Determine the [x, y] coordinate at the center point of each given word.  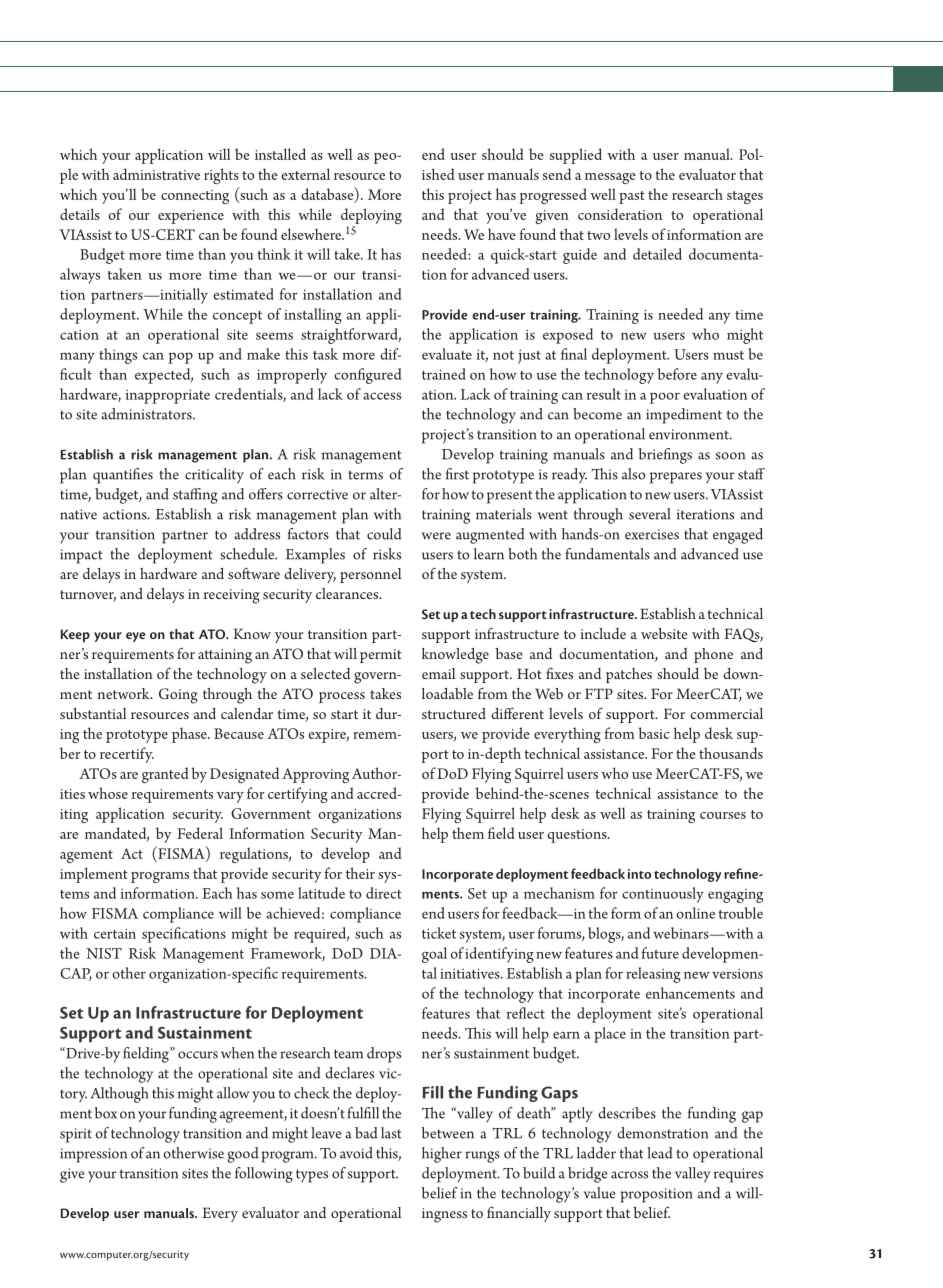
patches [629, 675]
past [632, 197]
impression [93, 1155]
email [438, 673]
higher [442, 1155]
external [305, 174]
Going [178, 696]
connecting [195, 197]
